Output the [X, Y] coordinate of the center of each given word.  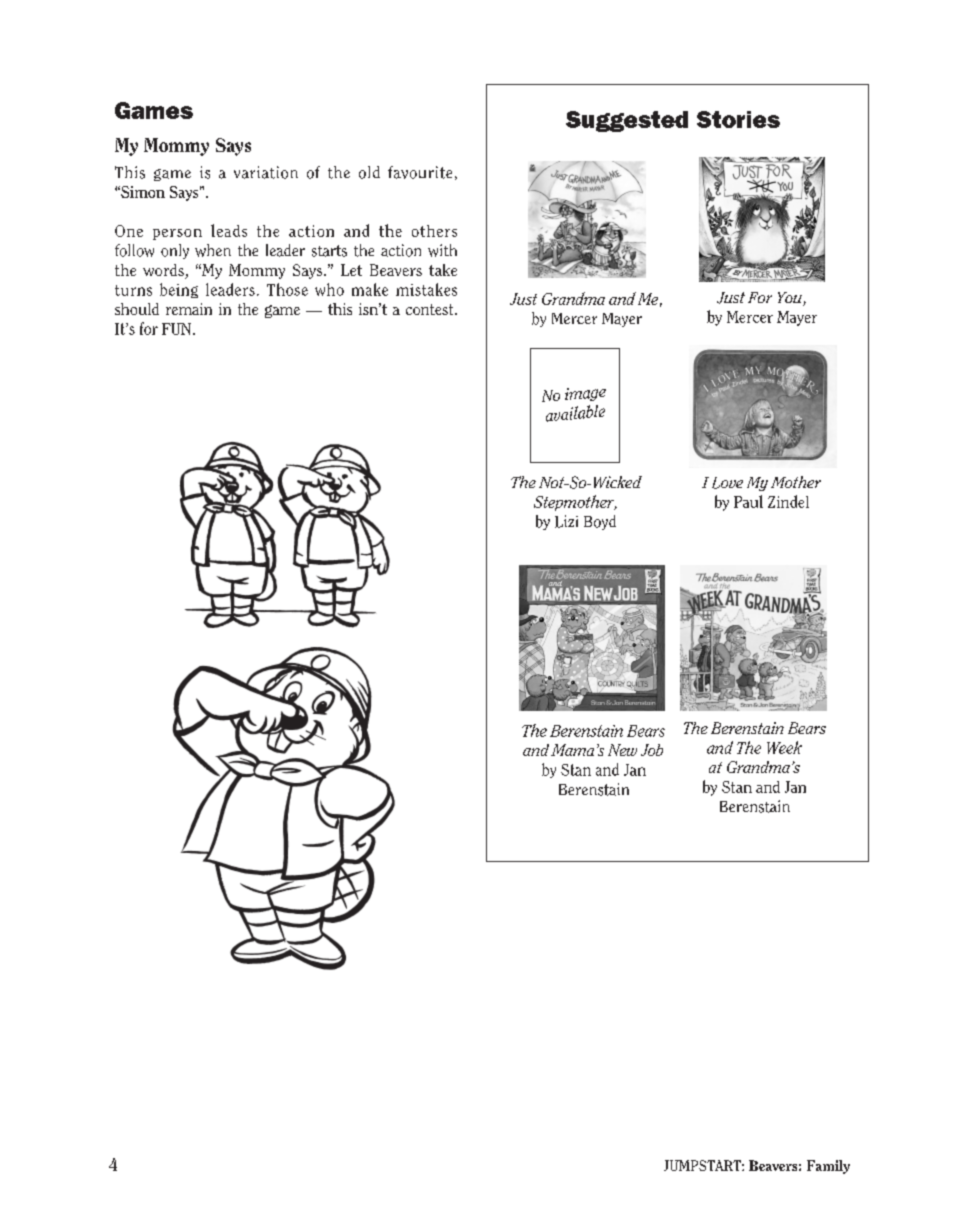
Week [784, 747]
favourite [420, 172]
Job [652, 750]
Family [828, 1167]
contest [431, 309]
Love [727, 483]
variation [266, 172]
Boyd [600, 522]
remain [189, 309]
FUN [178, 329]
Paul [748, 501]
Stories [738, 119]
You [791, 299]
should [137, 309]
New [622, 750]
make [370, 289]
